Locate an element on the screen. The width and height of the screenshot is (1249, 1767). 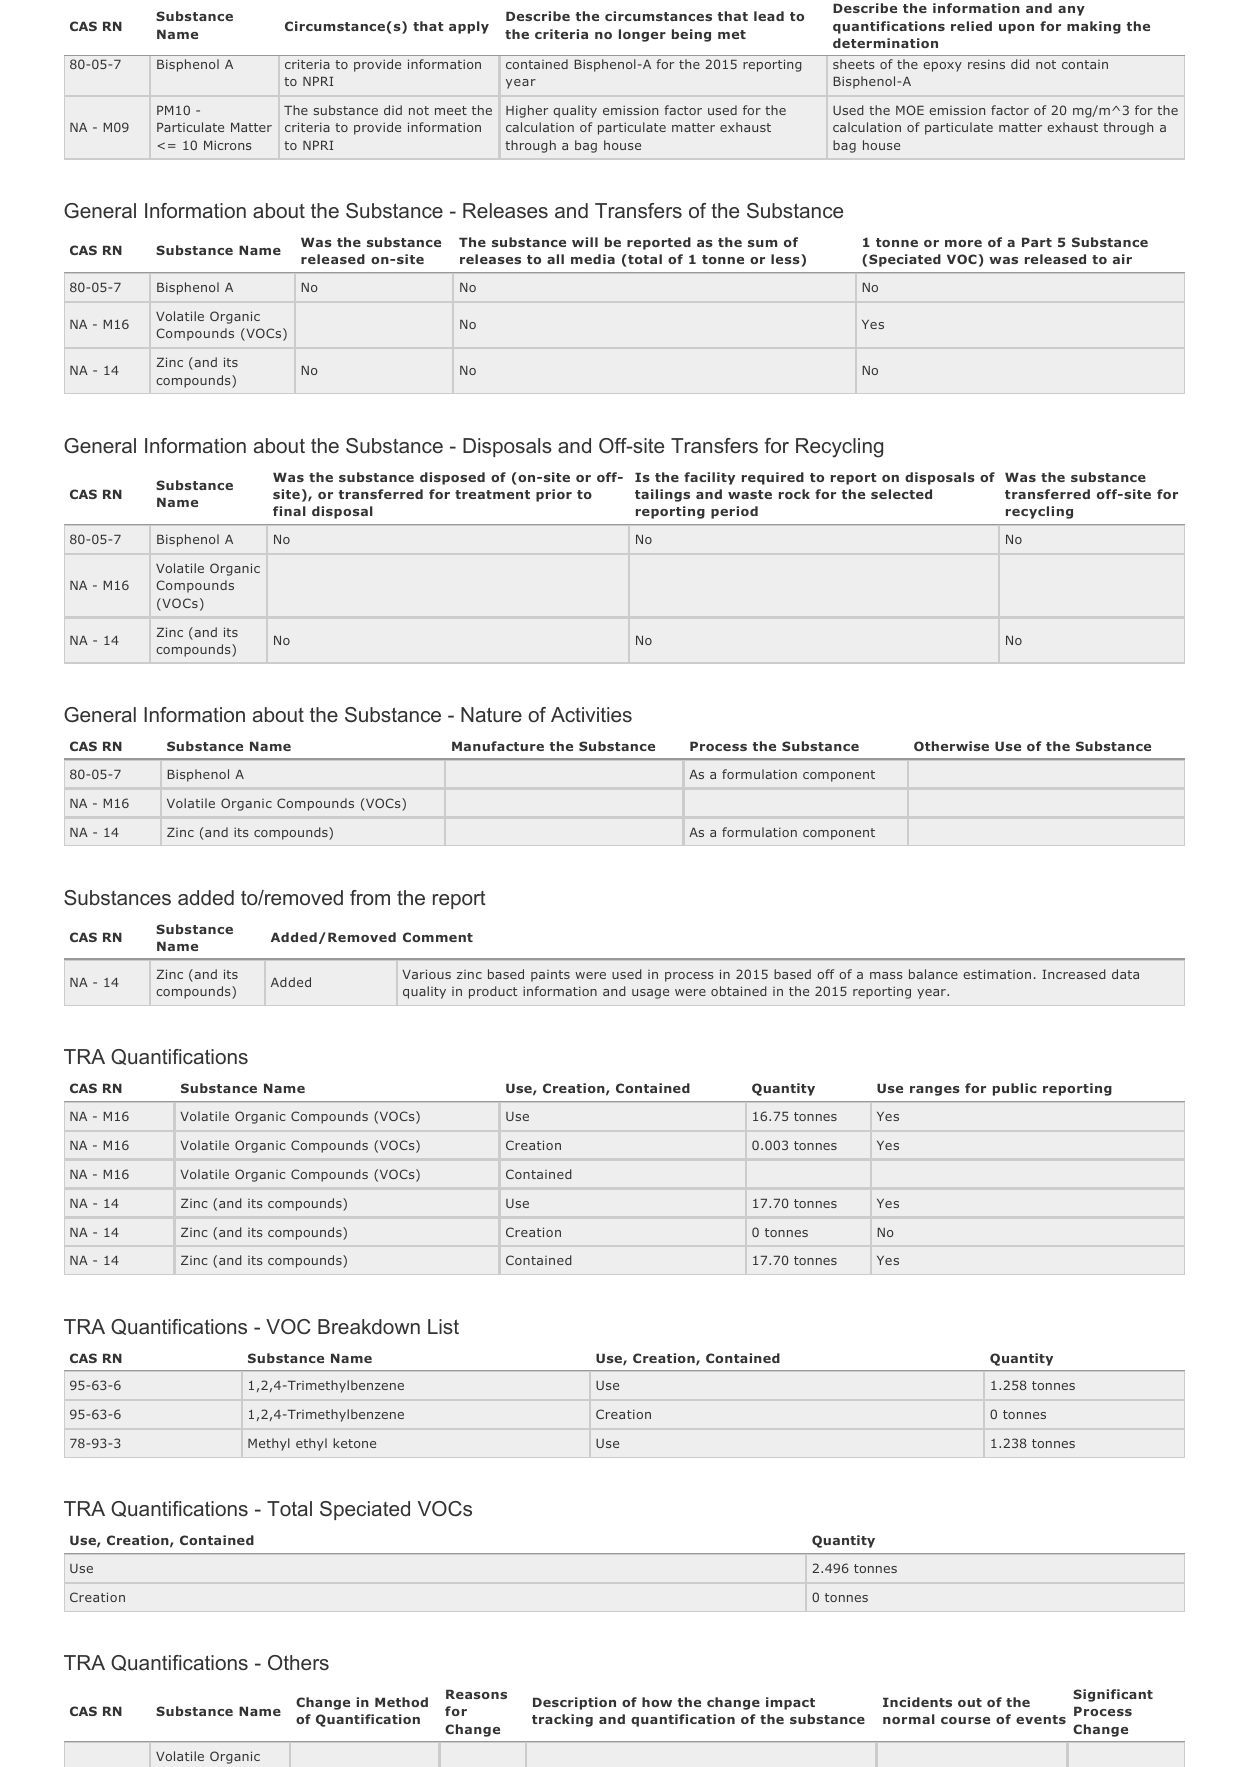
List is located at coordinates (443, 1326).
